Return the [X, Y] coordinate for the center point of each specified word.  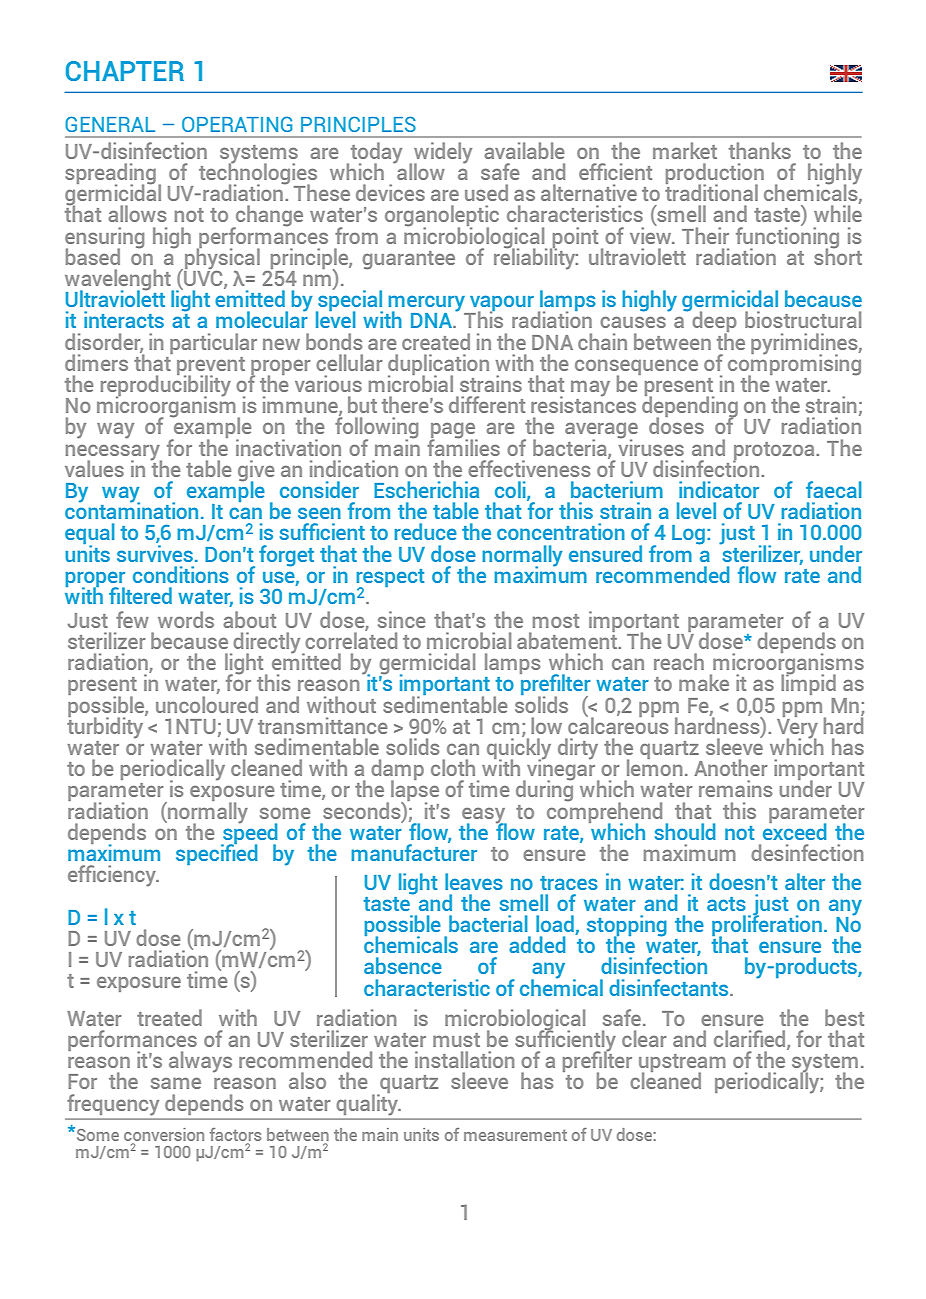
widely [443, 154]
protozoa [775, 452]
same [176, 1083]
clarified [751, 1040]
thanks [760, 150]
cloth [453, 767]
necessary [114, 453]
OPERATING [237, 124]
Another [731, 767]
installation [464, 1059]
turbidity [106, 727]
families [463, 446]
